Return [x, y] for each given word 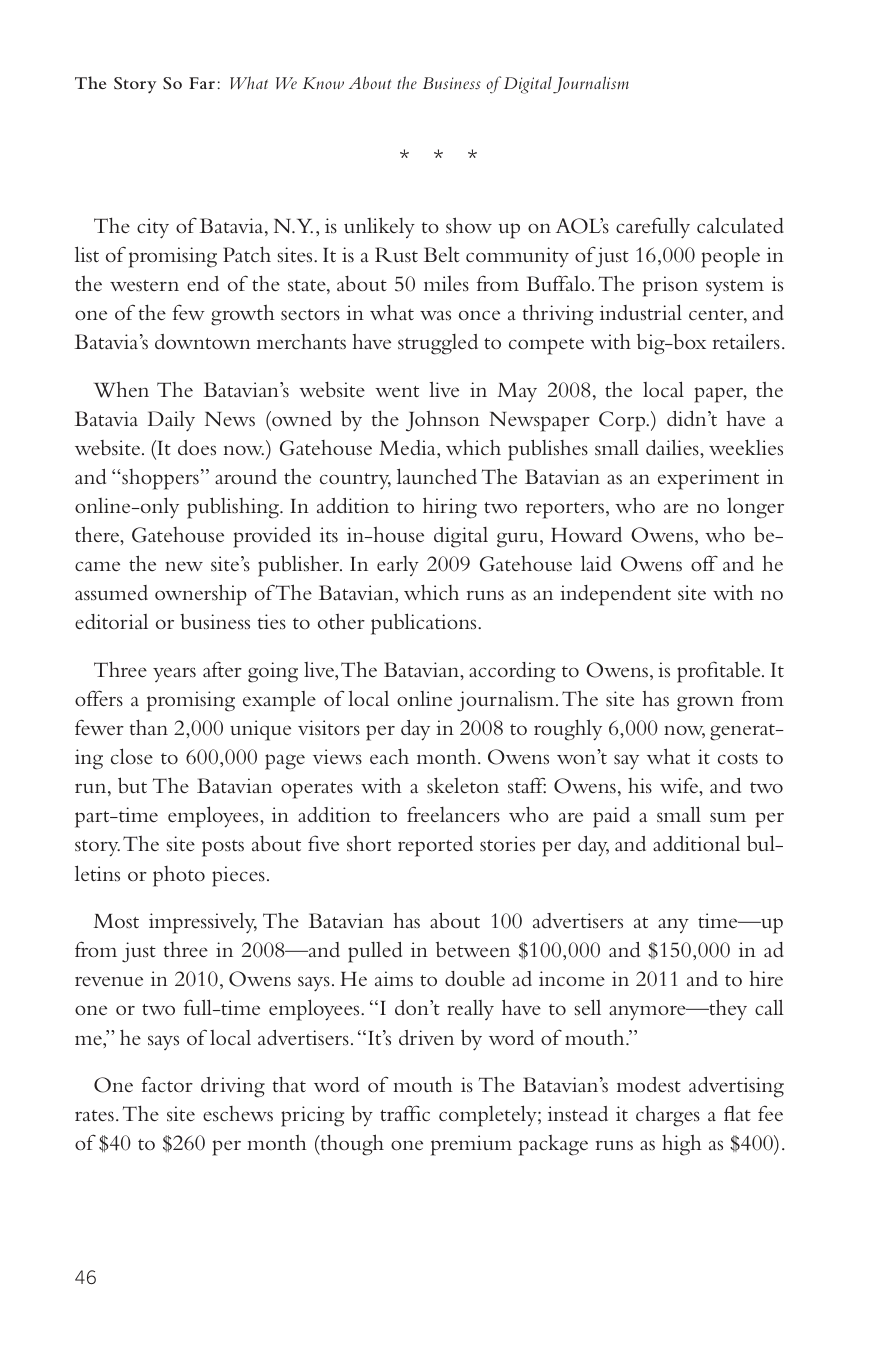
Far [202, 83]
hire [766, 978]
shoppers [160, 479]
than [149, 727]
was [435, 315]
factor [167, 1084]
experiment [708, 479]
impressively [203, 923]
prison [670, 286]
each [389, 756]
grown [705, 704]
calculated [740, 226]
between [473, 949]
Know [323, 83]
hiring [450, 508]
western [144, 285]
